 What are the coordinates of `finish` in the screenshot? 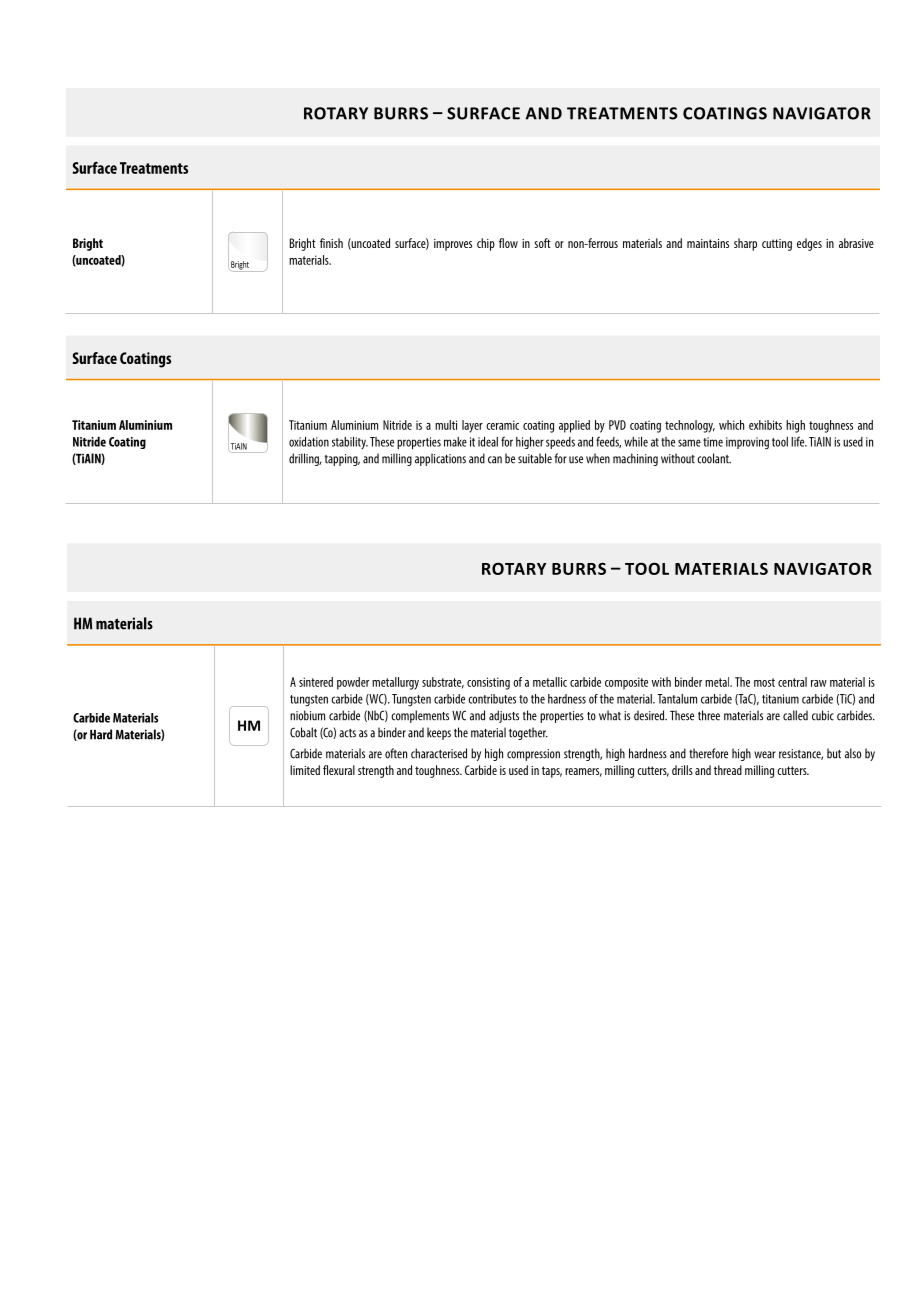 It's located at (331, 243).
